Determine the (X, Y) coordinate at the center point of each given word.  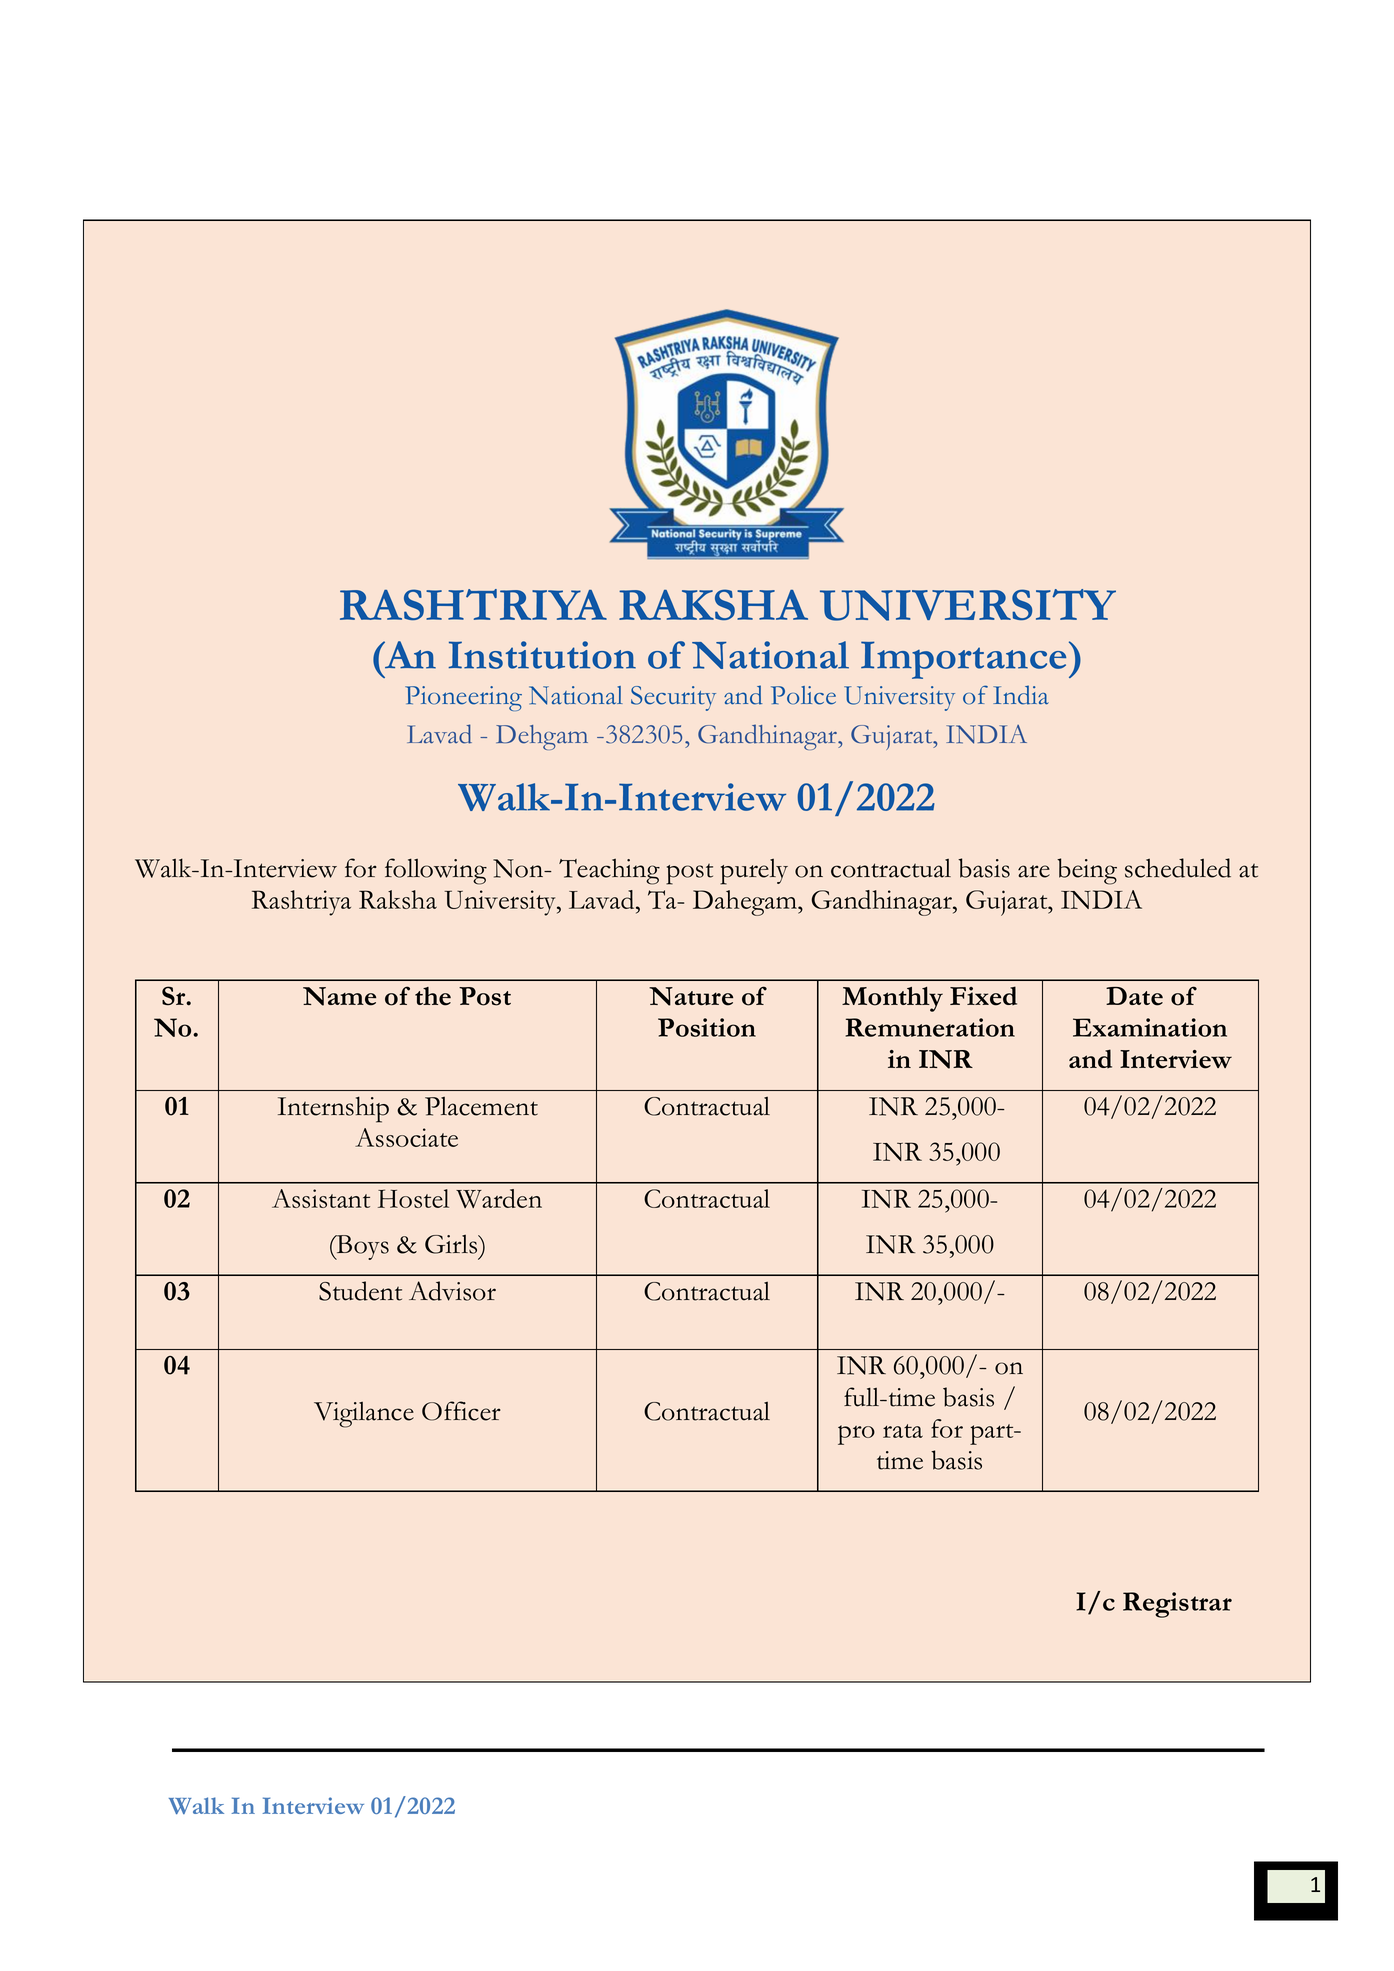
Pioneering (463, 698)
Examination (1150, 1027)
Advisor (452, 1291)
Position (707, 1027)
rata (903, 1431)
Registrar (1177, 1605)
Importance (963, 660)
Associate (406, 1137)
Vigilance (364, 1415)
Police (803, 695)
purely (754, 872)
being (1087, 871)
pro (856, 1435)
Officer (461, 1411)
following (436, 871)
